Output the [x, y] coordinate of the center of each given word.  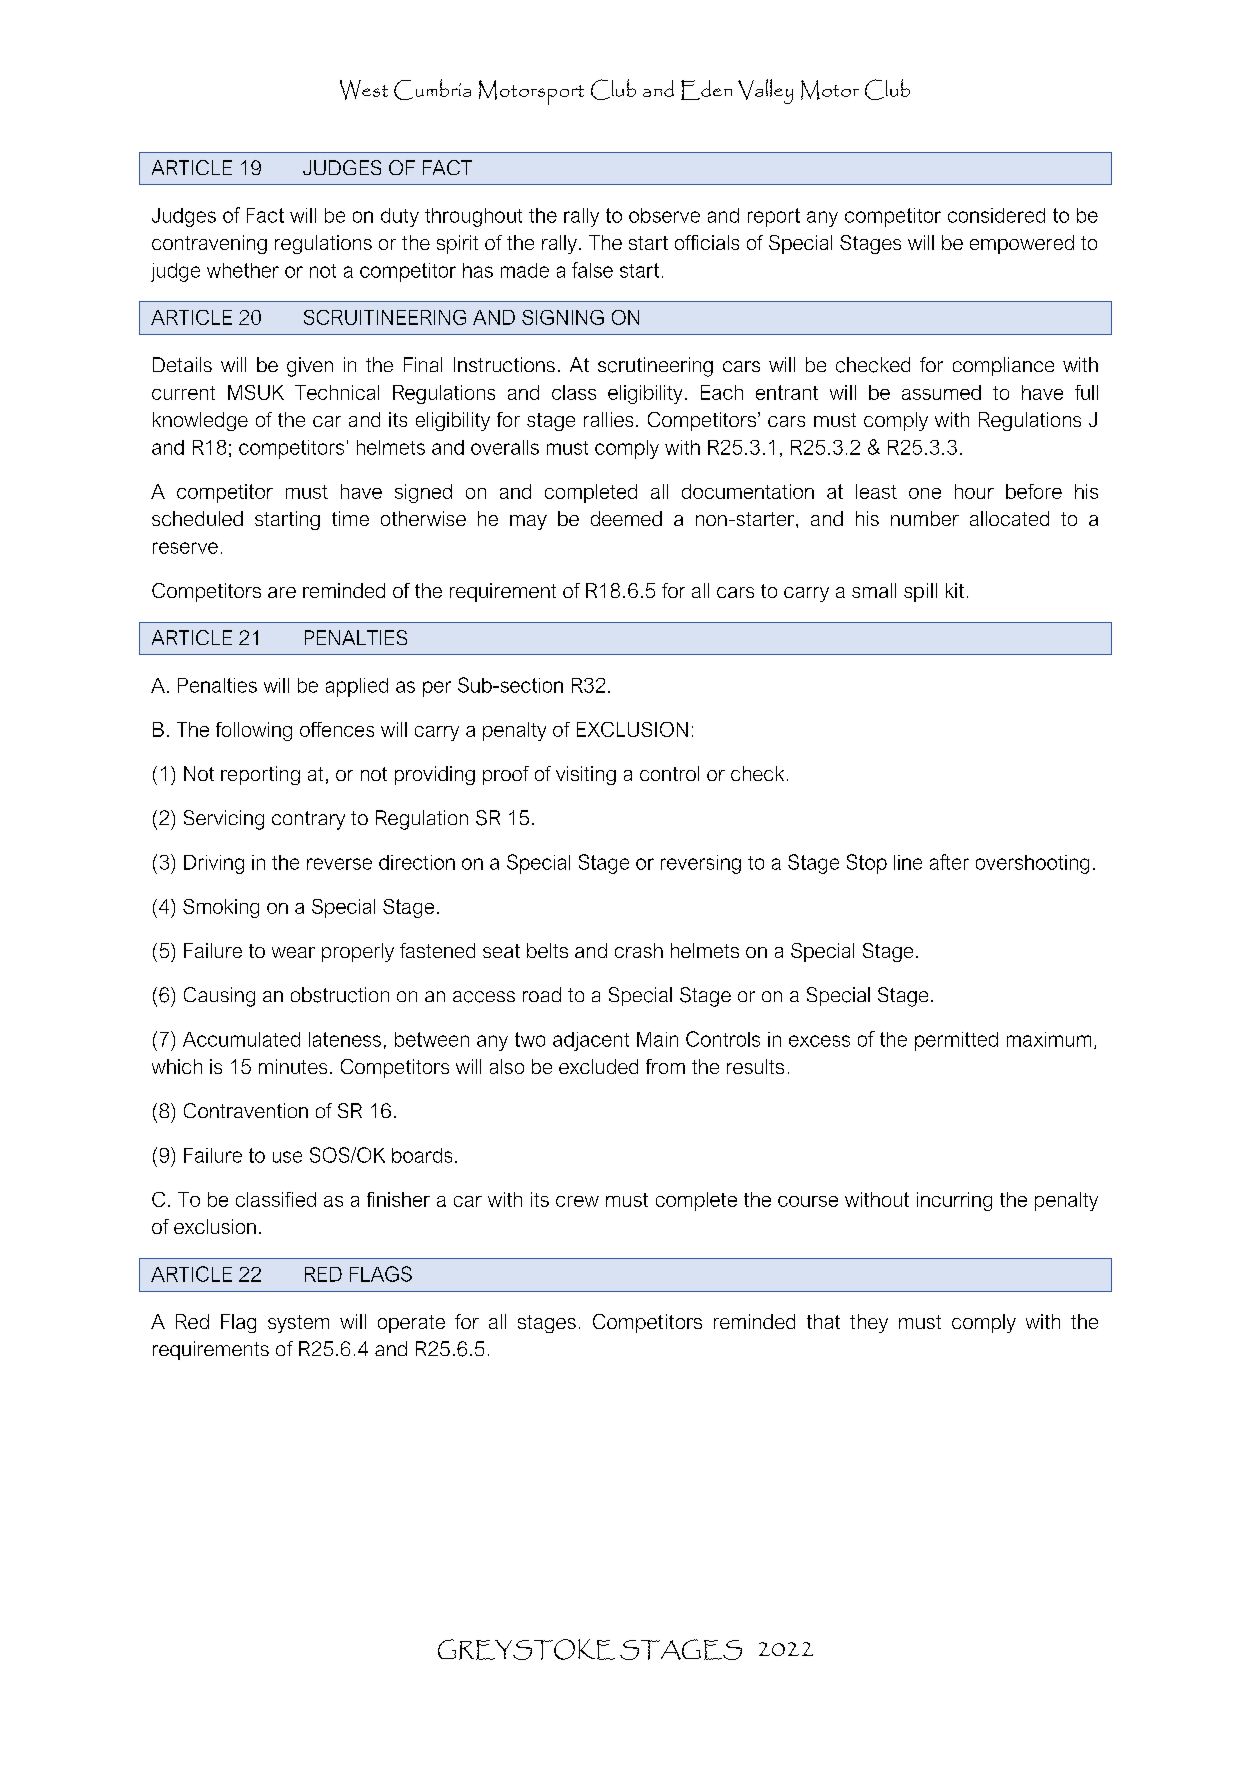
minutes [293, 1066]
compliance [1003, 366]
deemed [626, 518]
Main [657, 1039]
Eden [706, 90]
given [310, 367]
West [364, 90]
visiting [586, 775]
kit [955, 590]
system [298, 1324]
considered [996, 215]
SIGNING [563, 317]
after [949, 862]
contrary [308, 820]
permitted [956, 1041]
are [282, 592]
